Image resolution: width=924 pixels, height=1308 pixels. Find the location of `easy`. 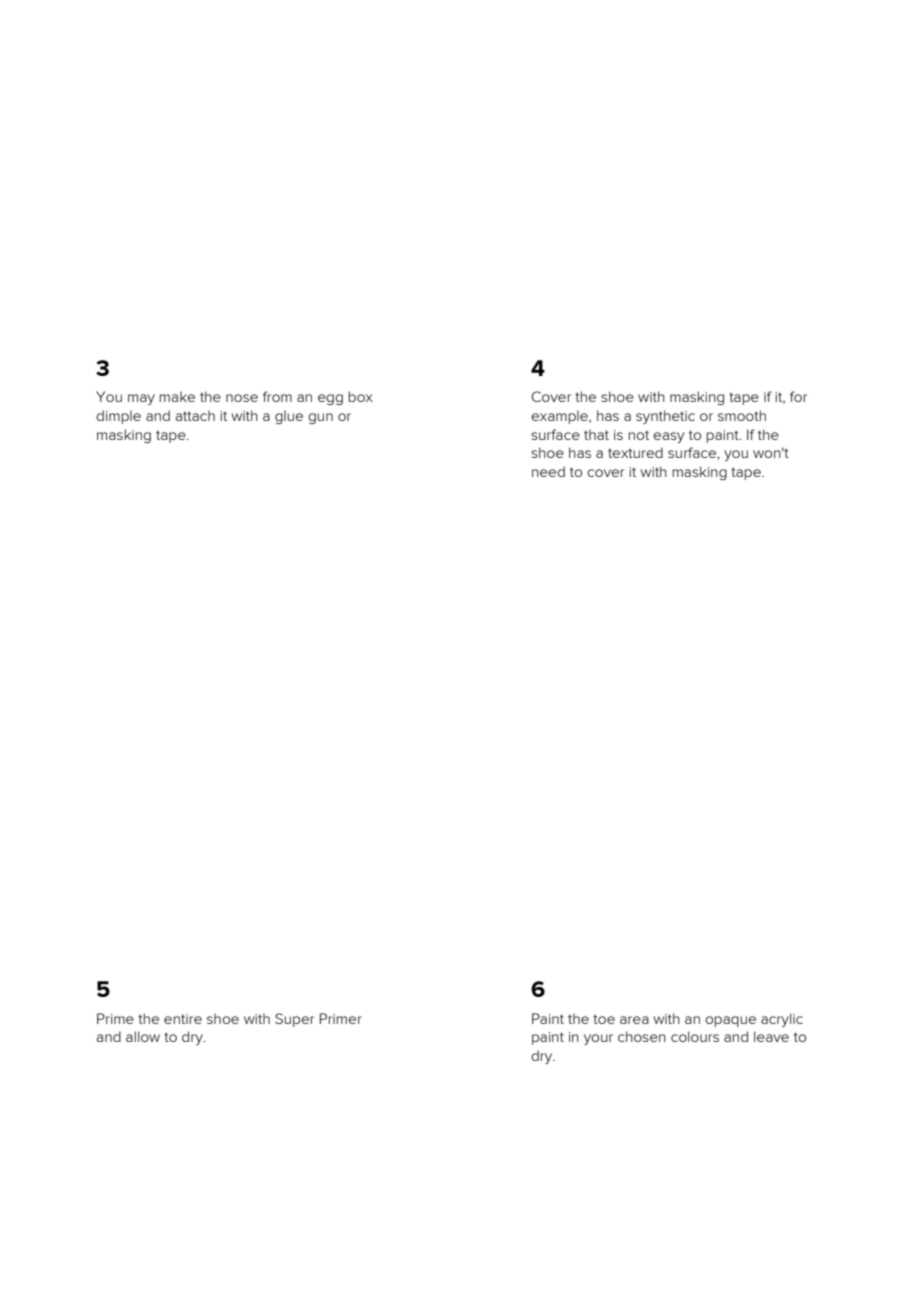

easy is located at coordinates (668, 437).
